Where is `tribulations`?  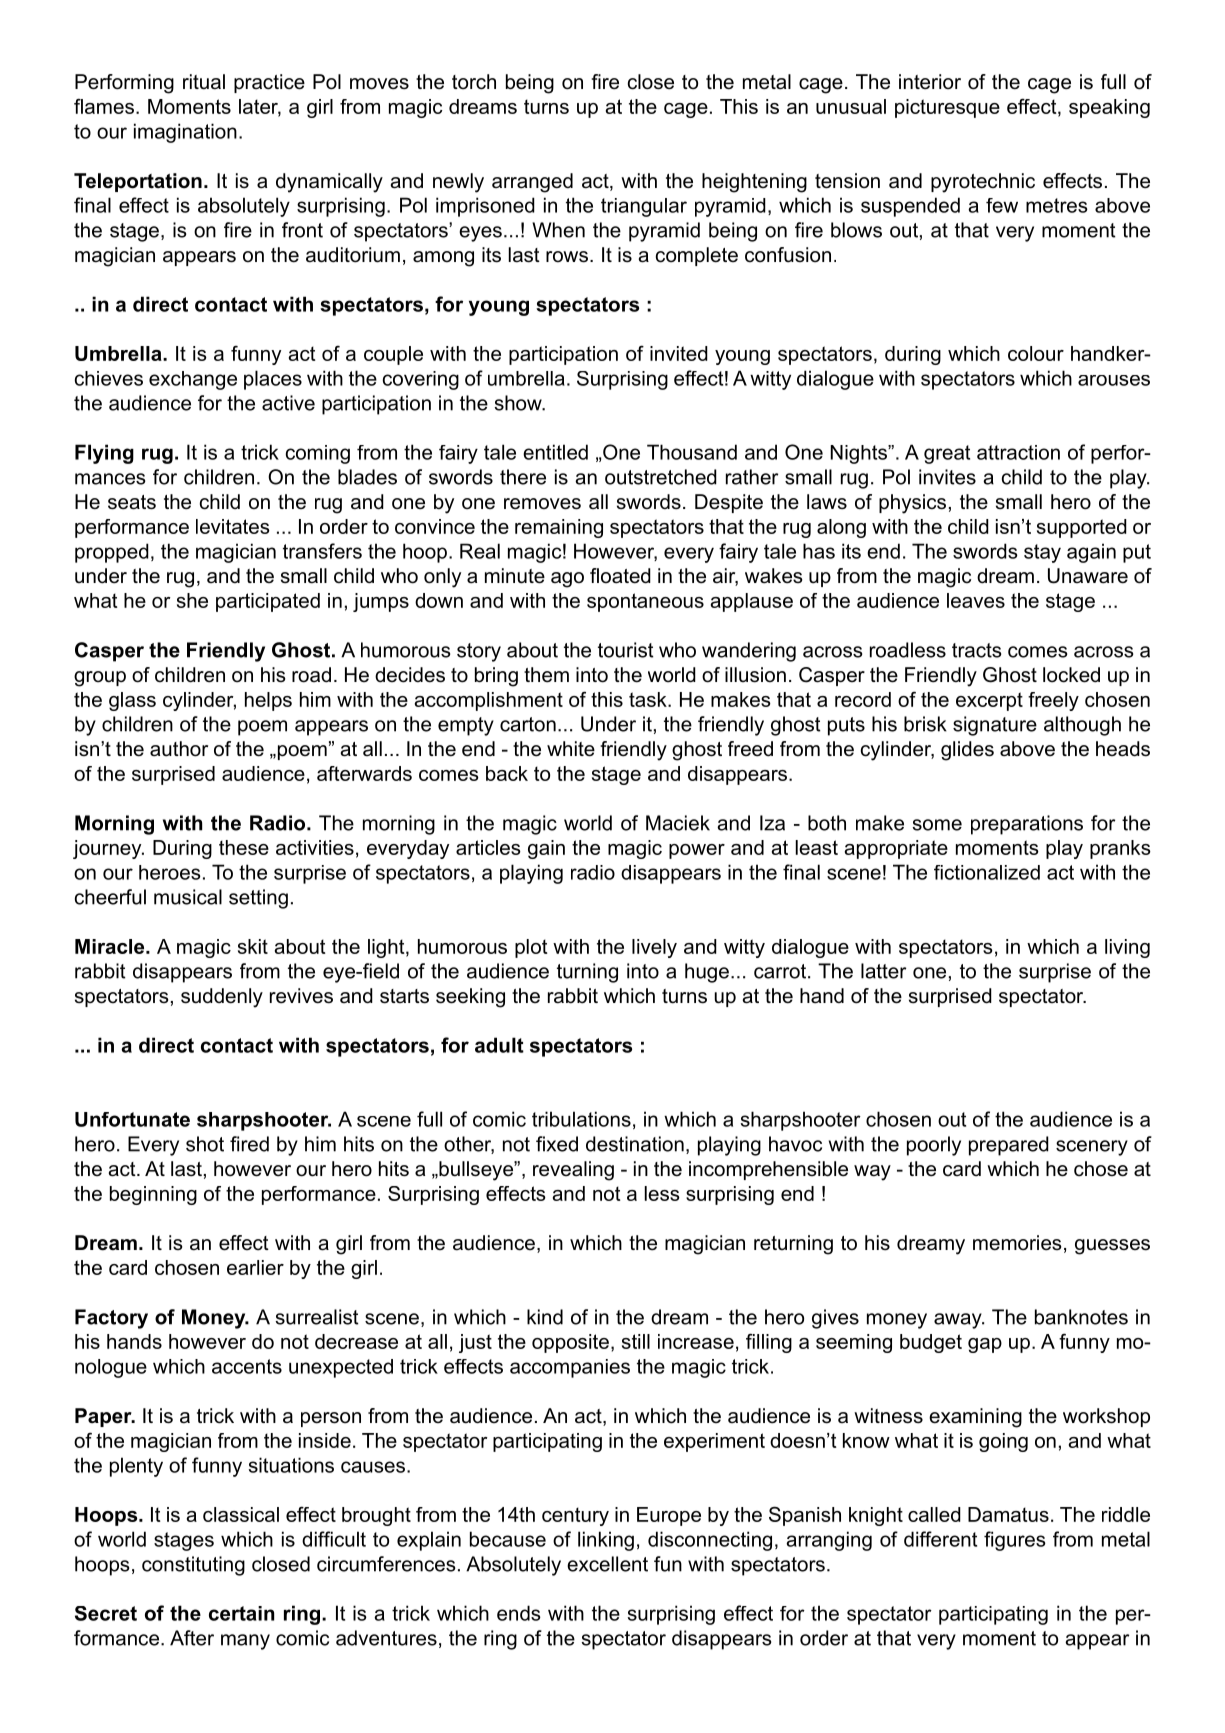
tribulations is located at coordinates (581, 1119).
